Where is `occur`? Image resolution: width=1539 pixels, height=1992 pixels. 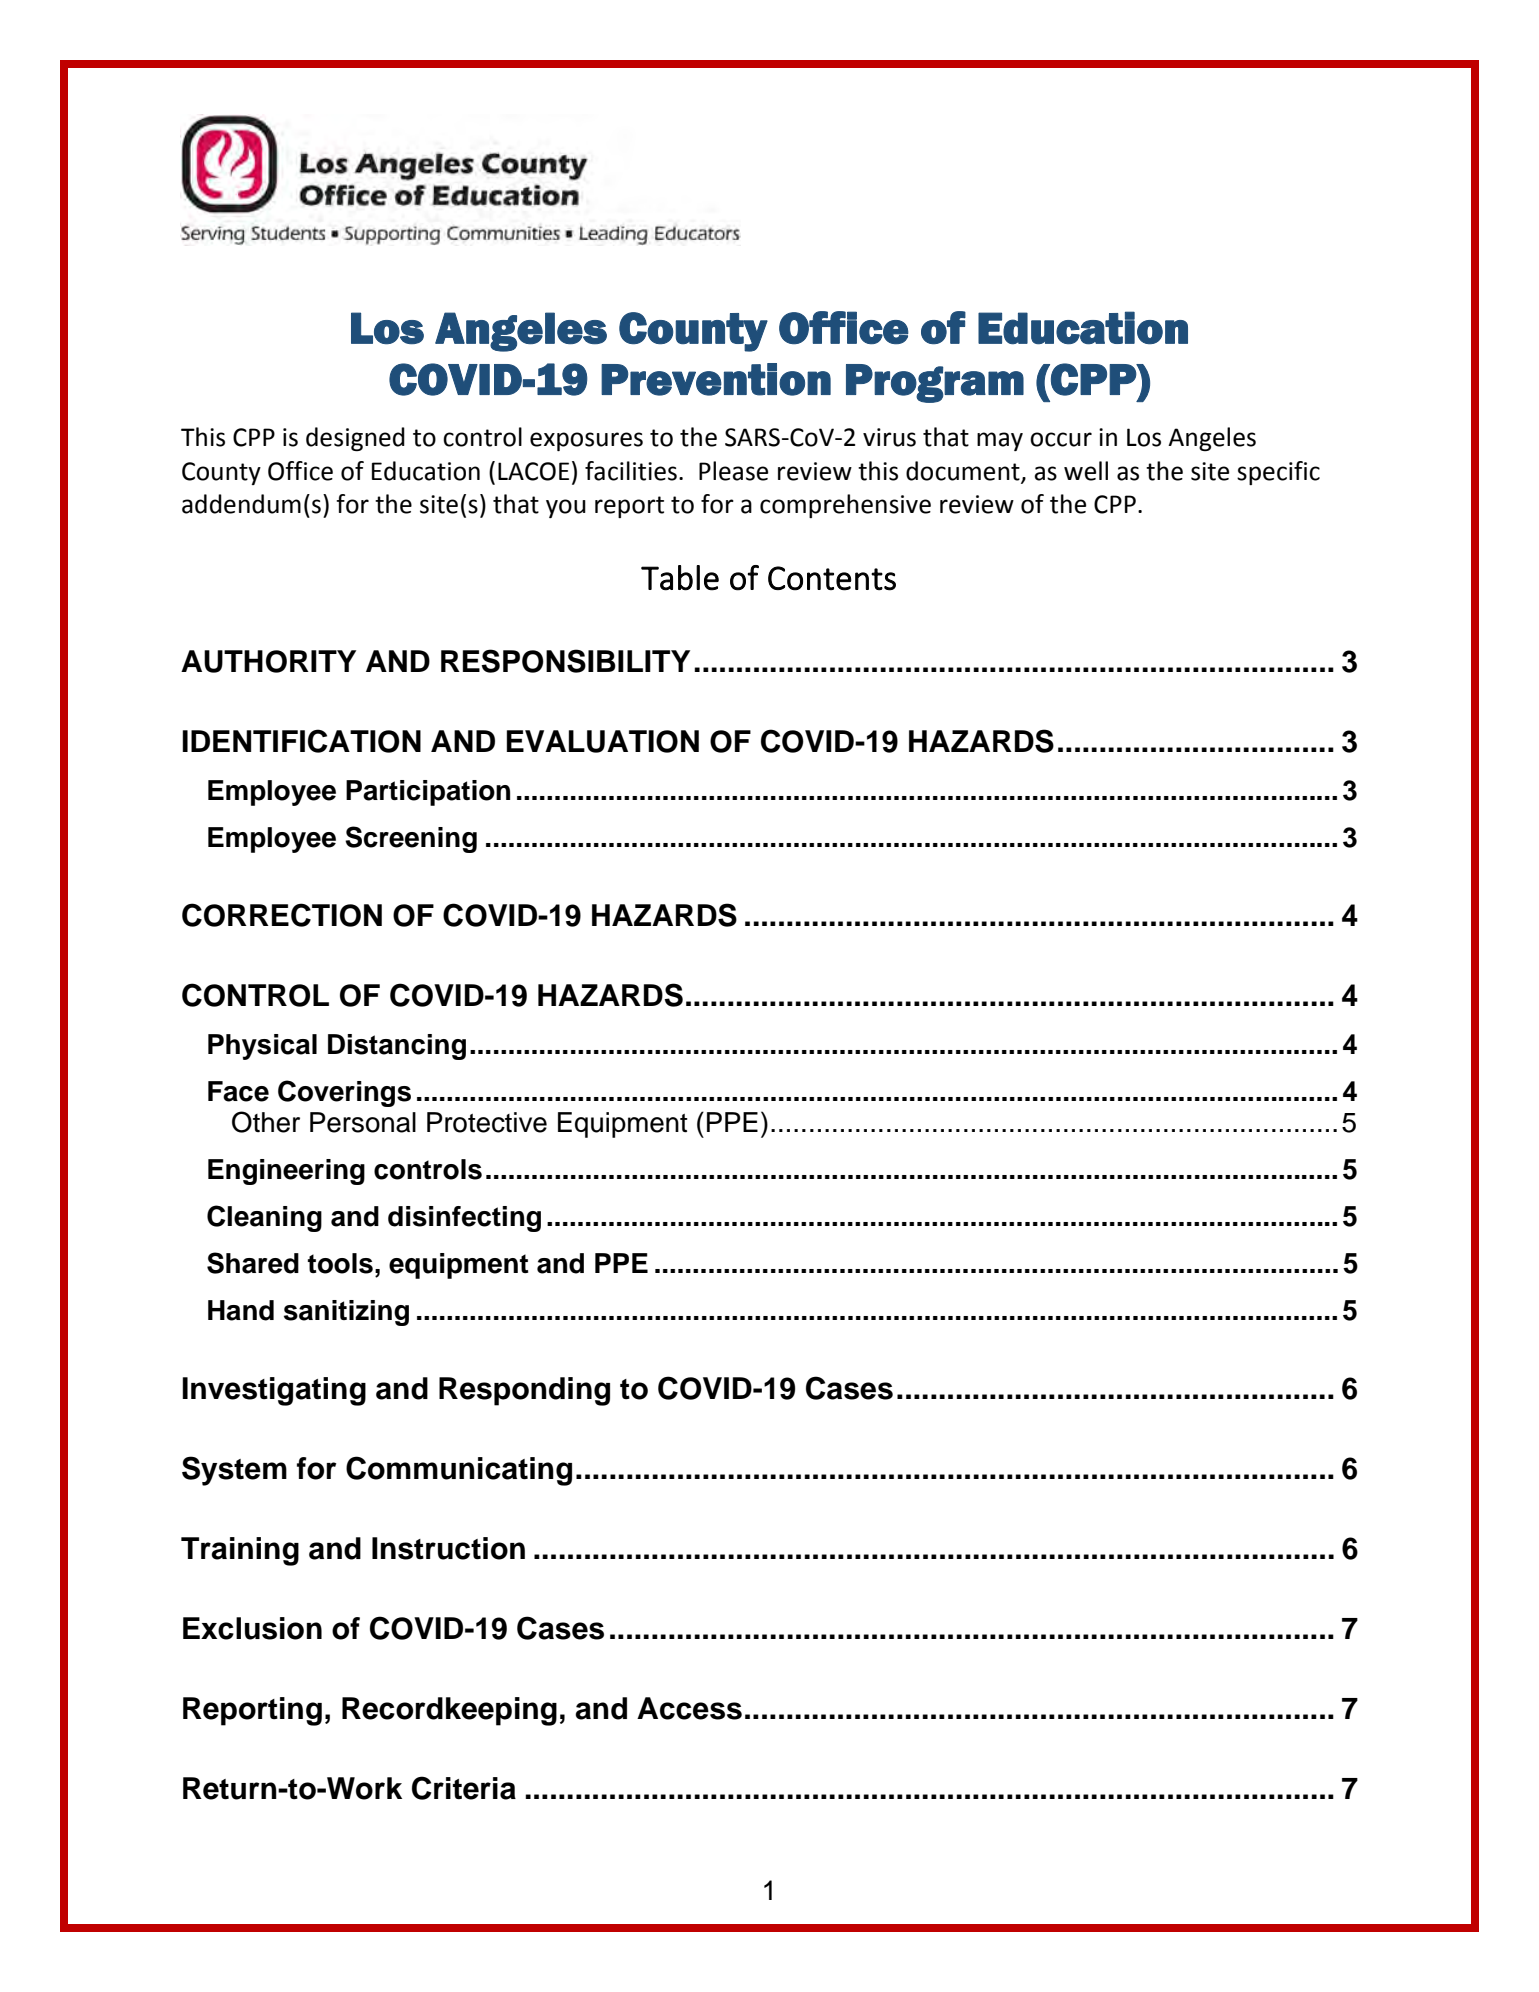
occur is located at coordinates (1061, 439).
